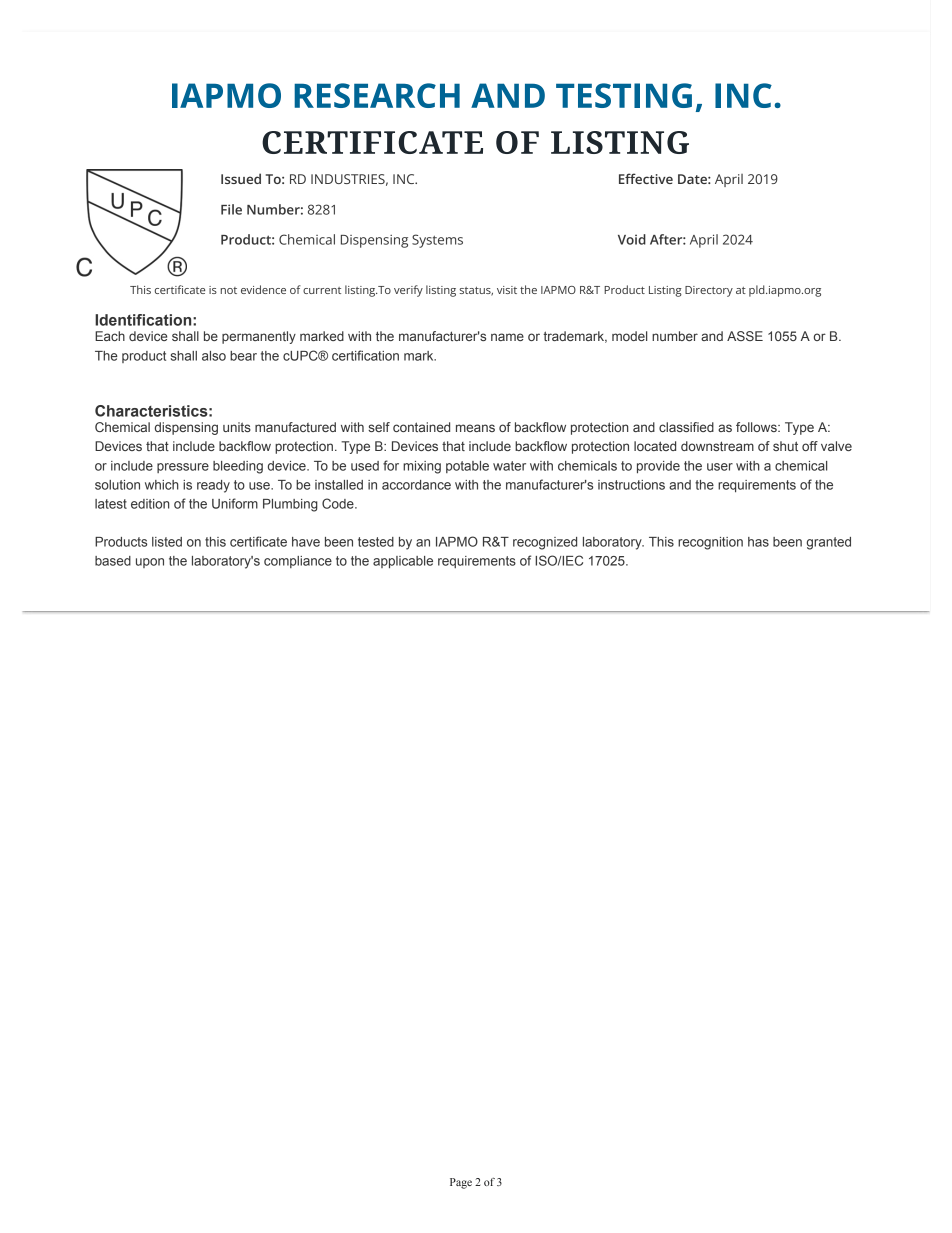 The image size is (952, 1233). What do you see at coordinates (461, 1183) in the screenshot?
I see `Page` at bounding box center [461, 1183].
